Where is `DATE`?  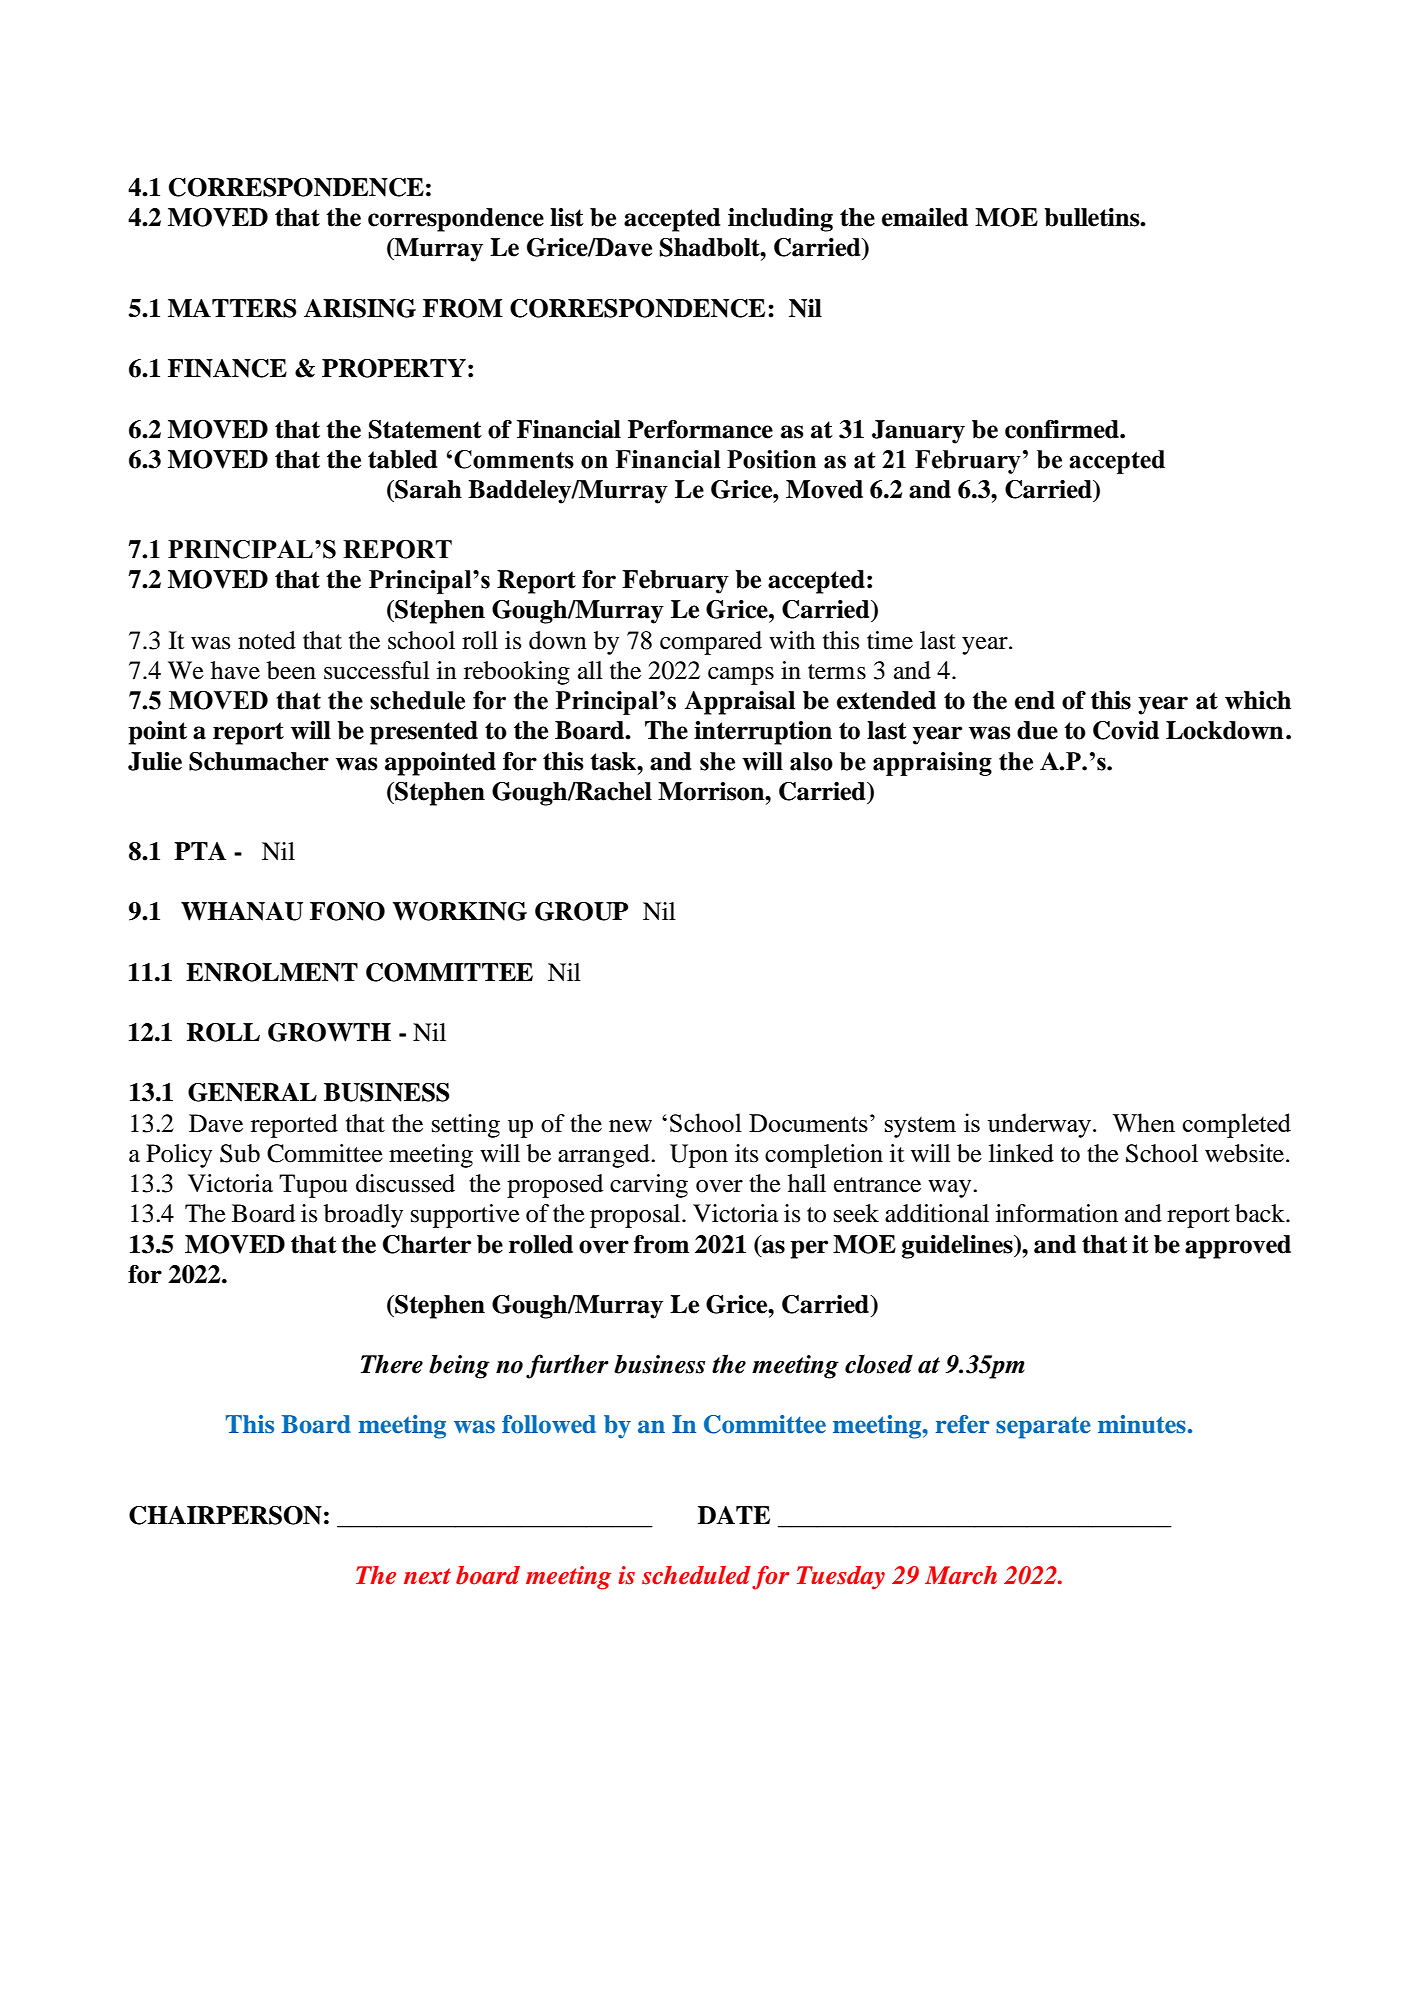
DATE is located at coordinates (734, 1515).
